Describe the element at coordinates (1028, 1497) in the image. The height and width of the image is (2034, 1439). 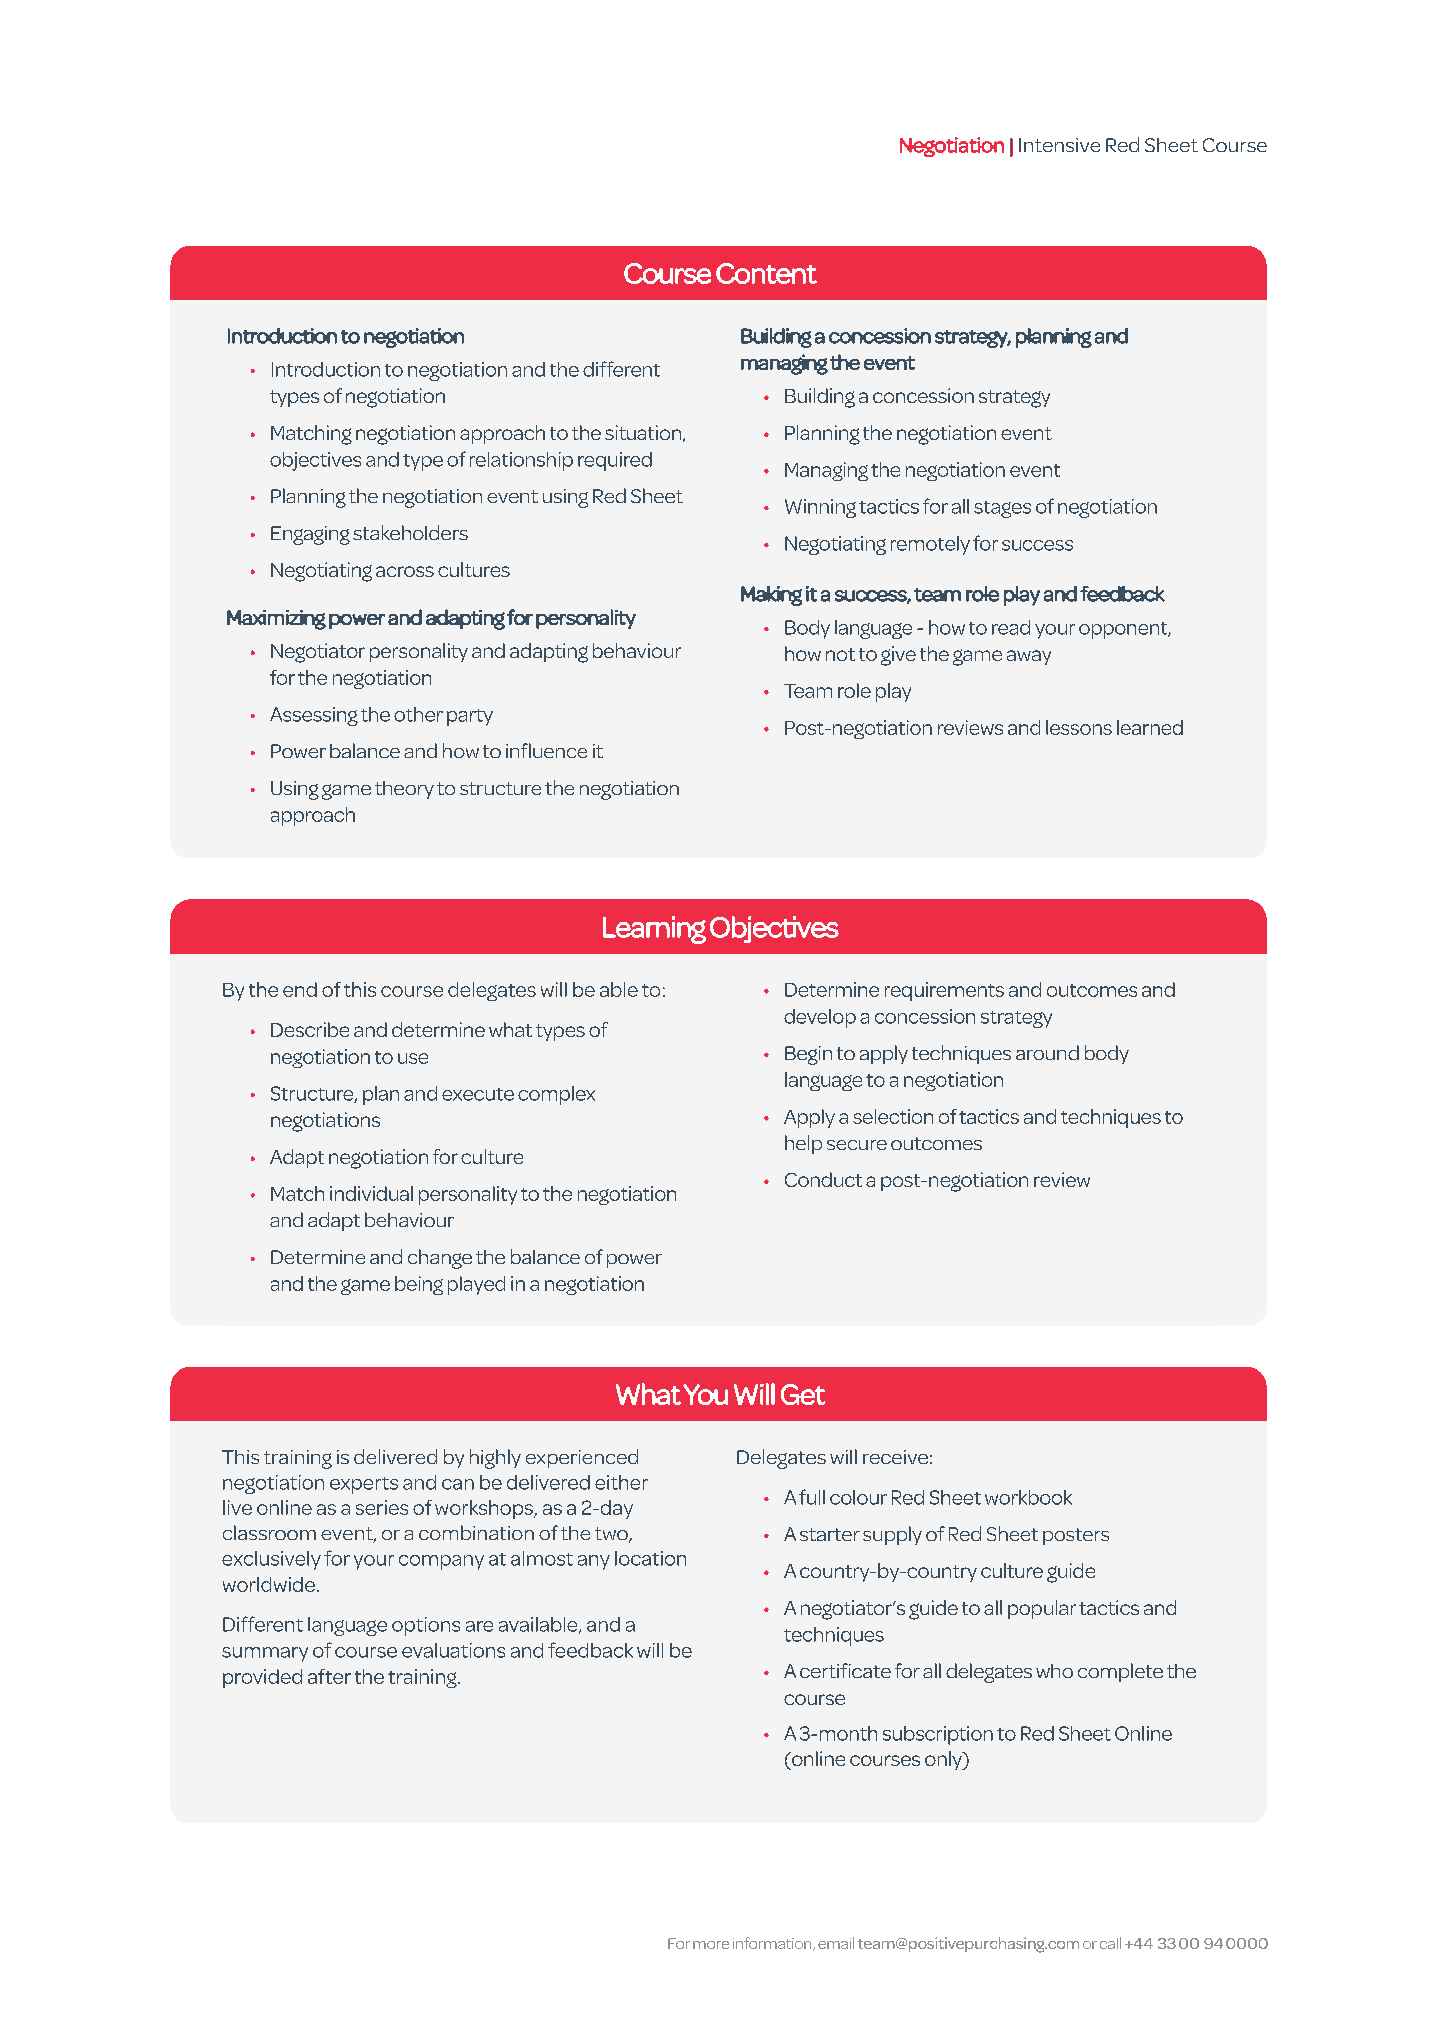
I see `workbook` at that location.
